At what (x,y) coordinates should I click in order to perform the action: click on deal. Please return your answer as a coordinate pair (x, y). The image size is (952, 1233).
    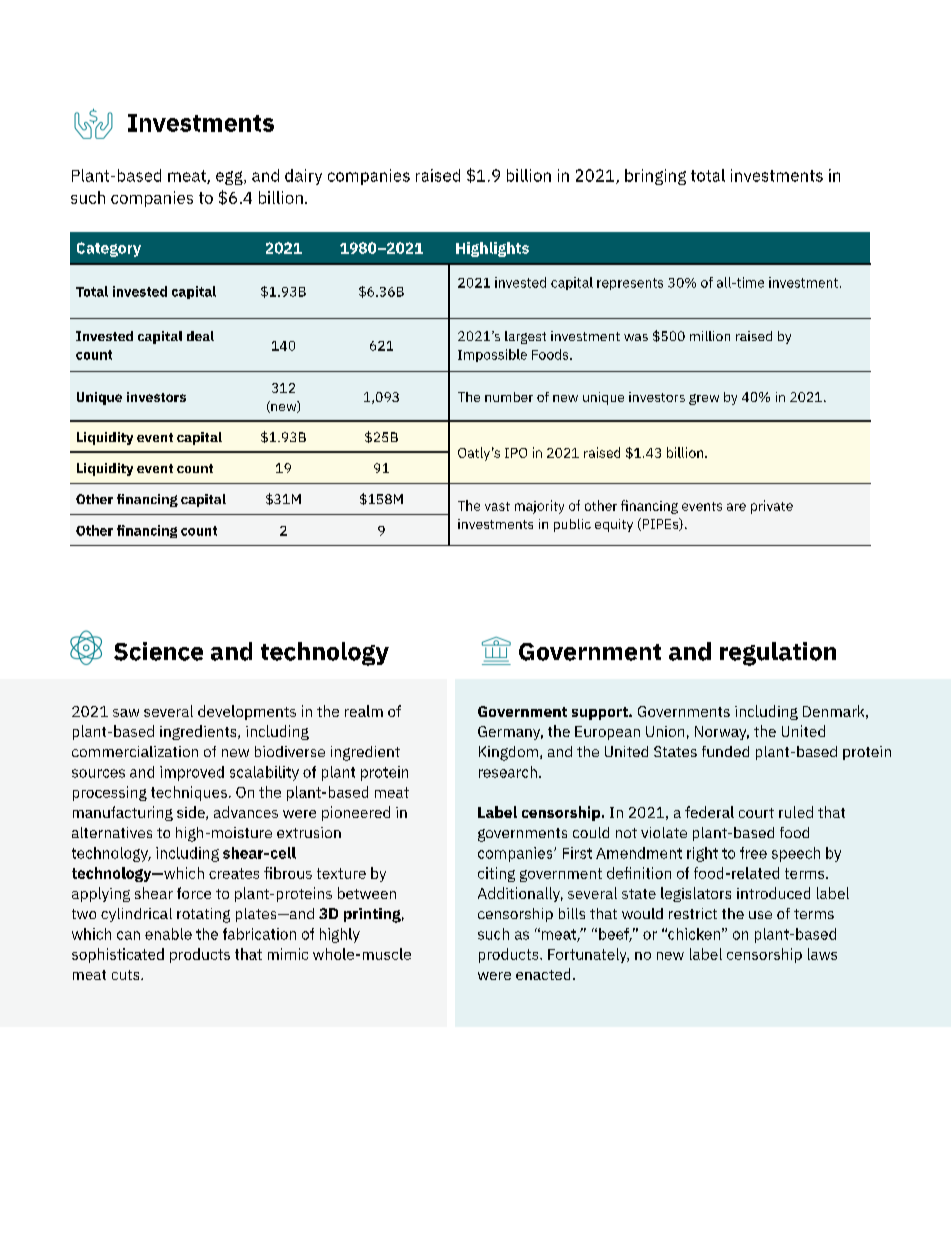
    Looking at the image, I should click on (200, 336).
